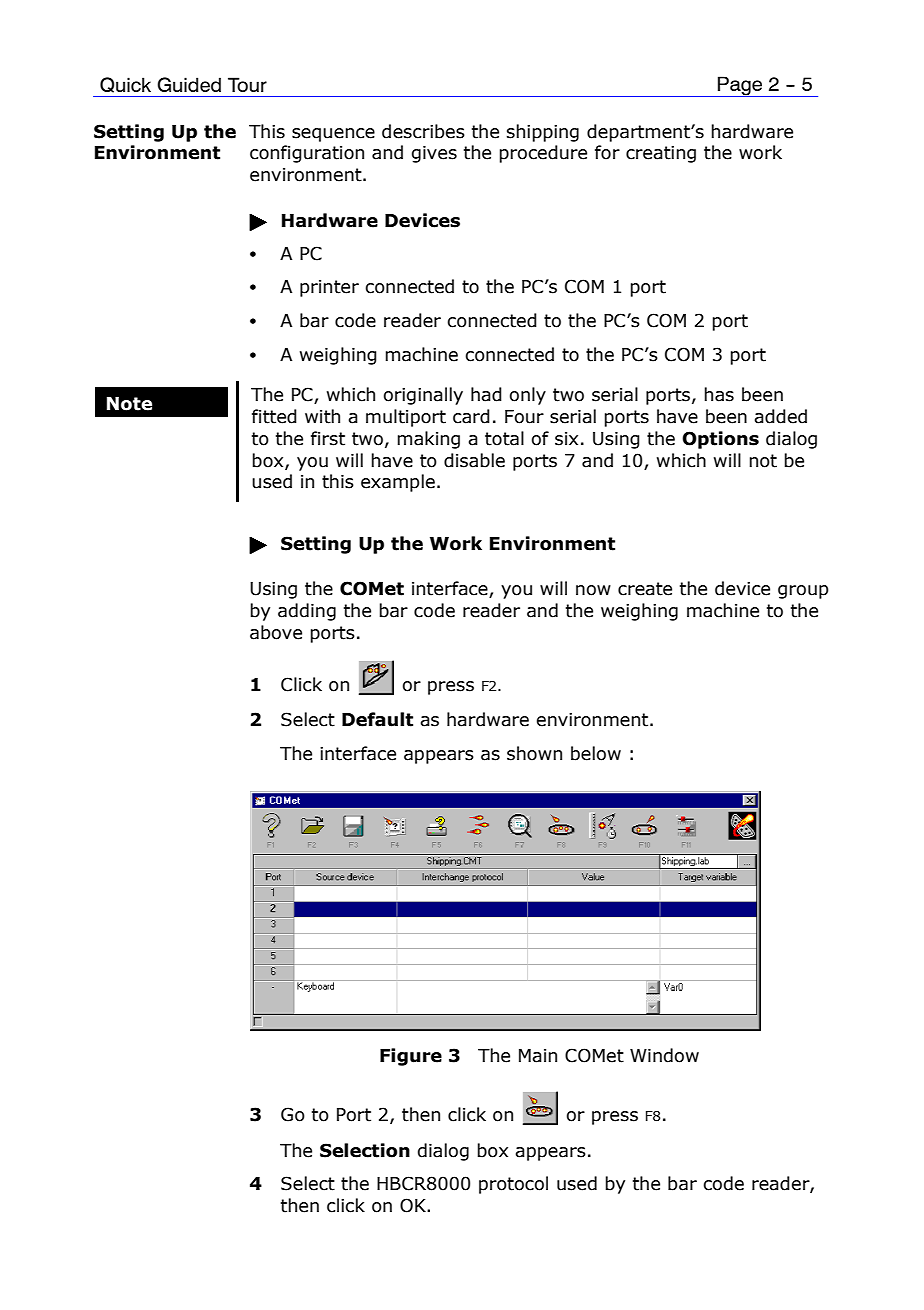 This screenshot has width=924, height=1310. What do you see at coordinates (276, 632) in the screenshot?
I see `above` at bounding box center [276, 632].
